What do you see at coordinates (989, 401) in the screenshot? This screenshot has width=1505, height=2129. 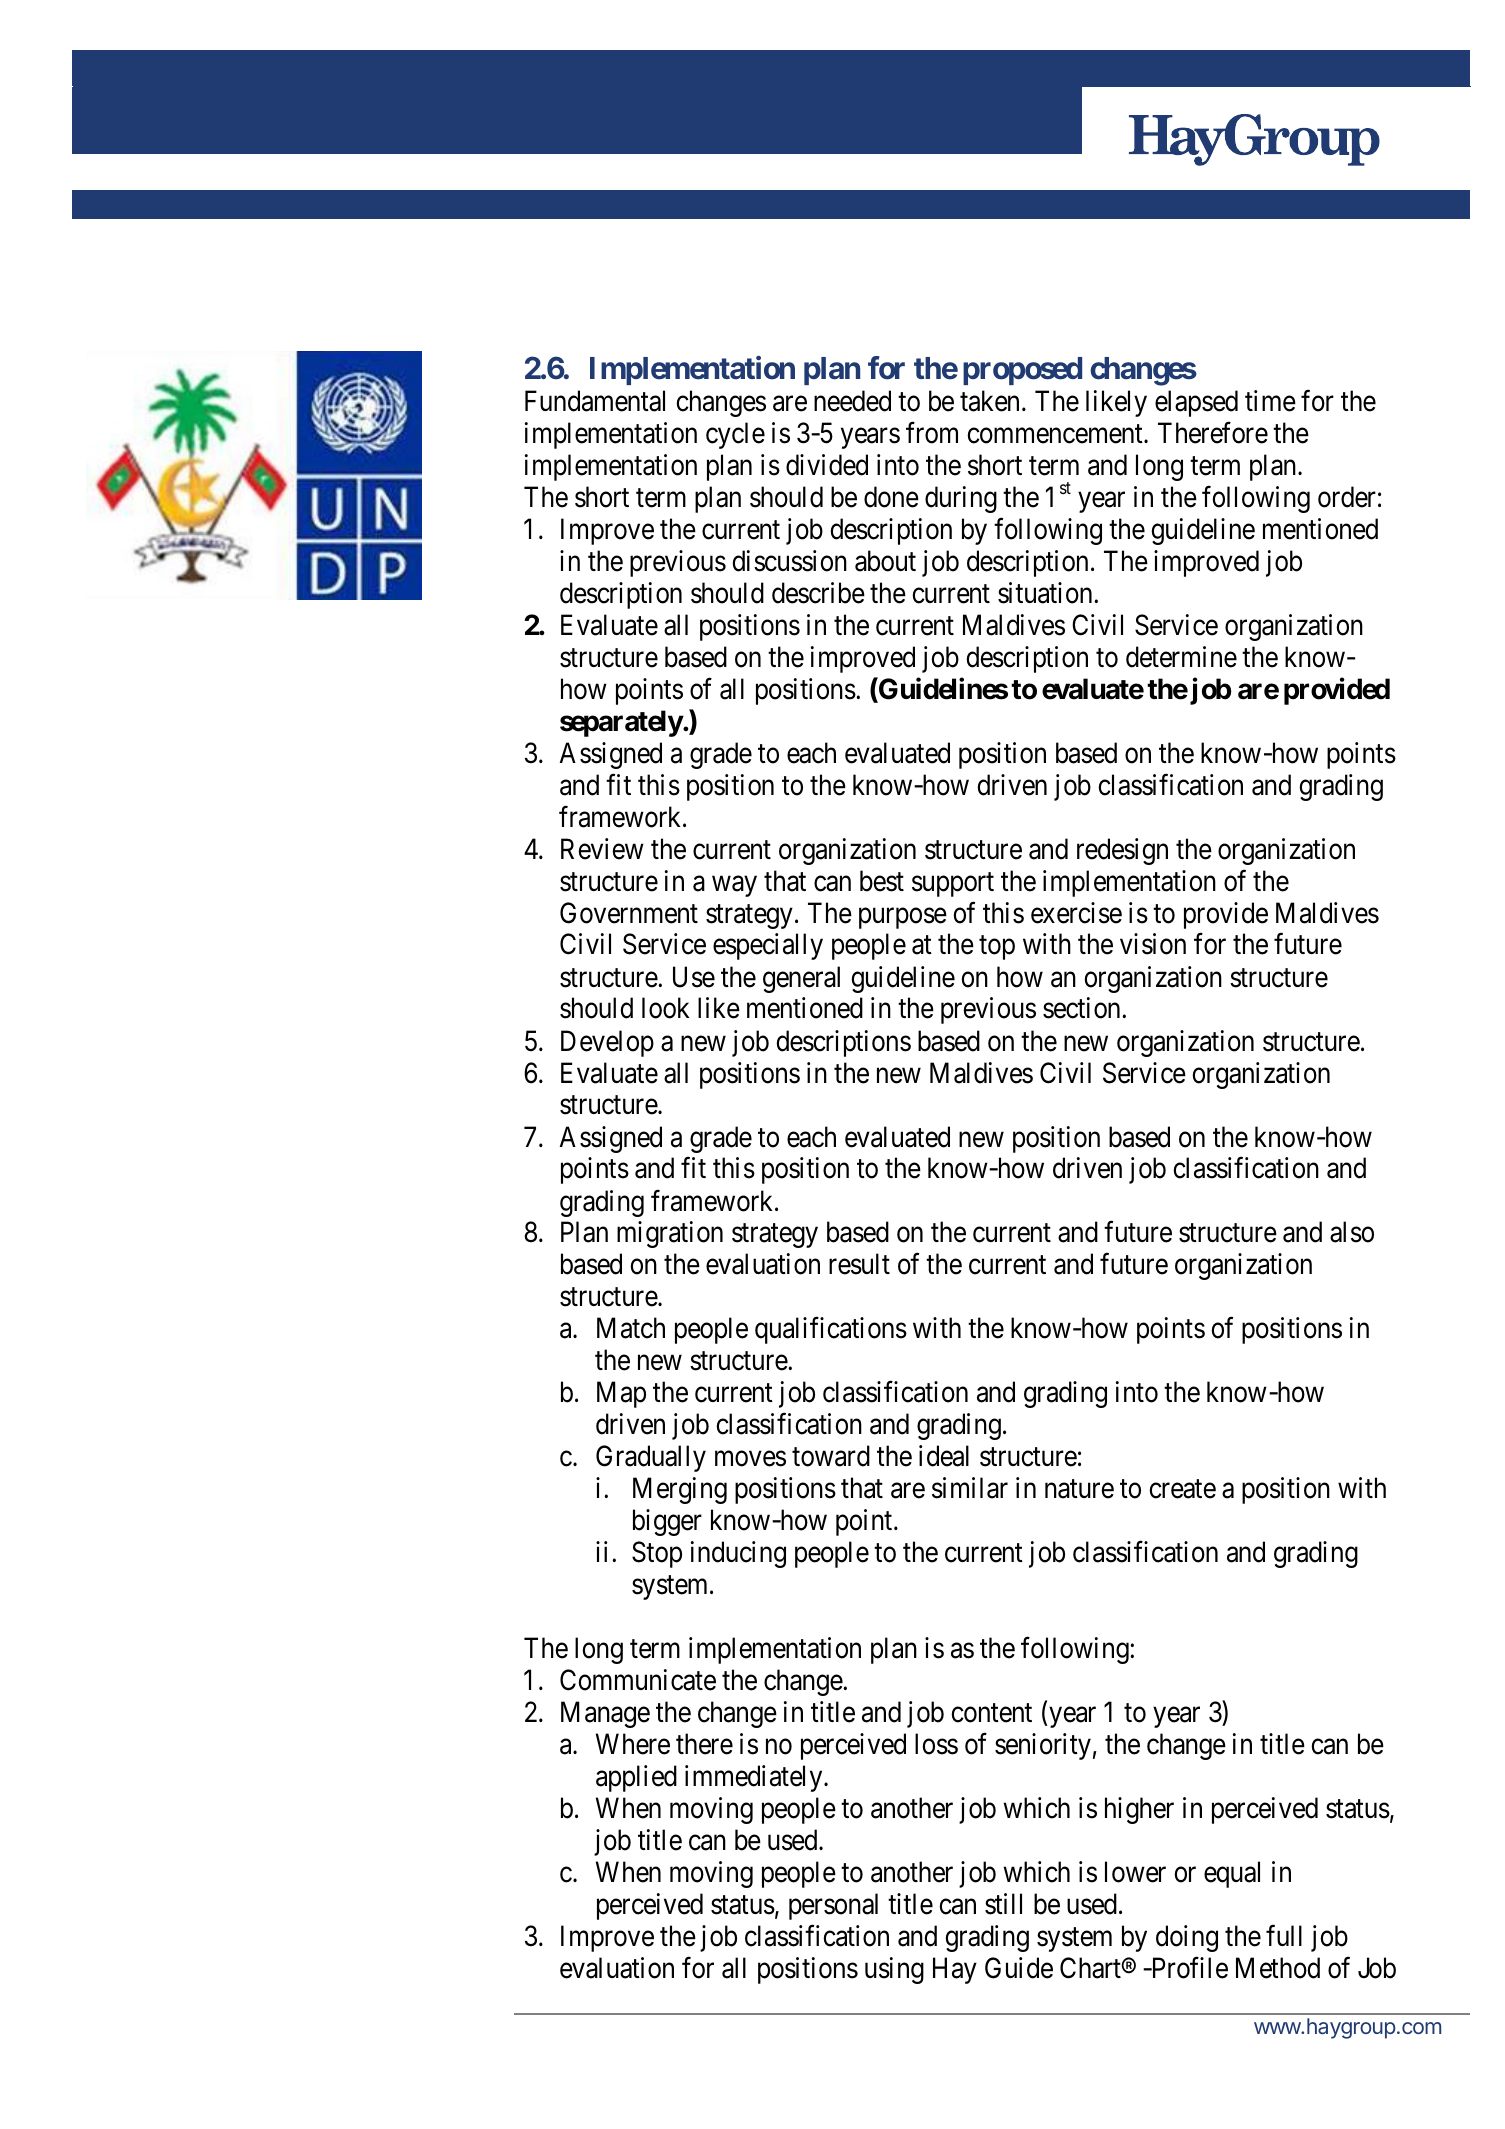 I see `taken` at bounding box center [989, 401].
